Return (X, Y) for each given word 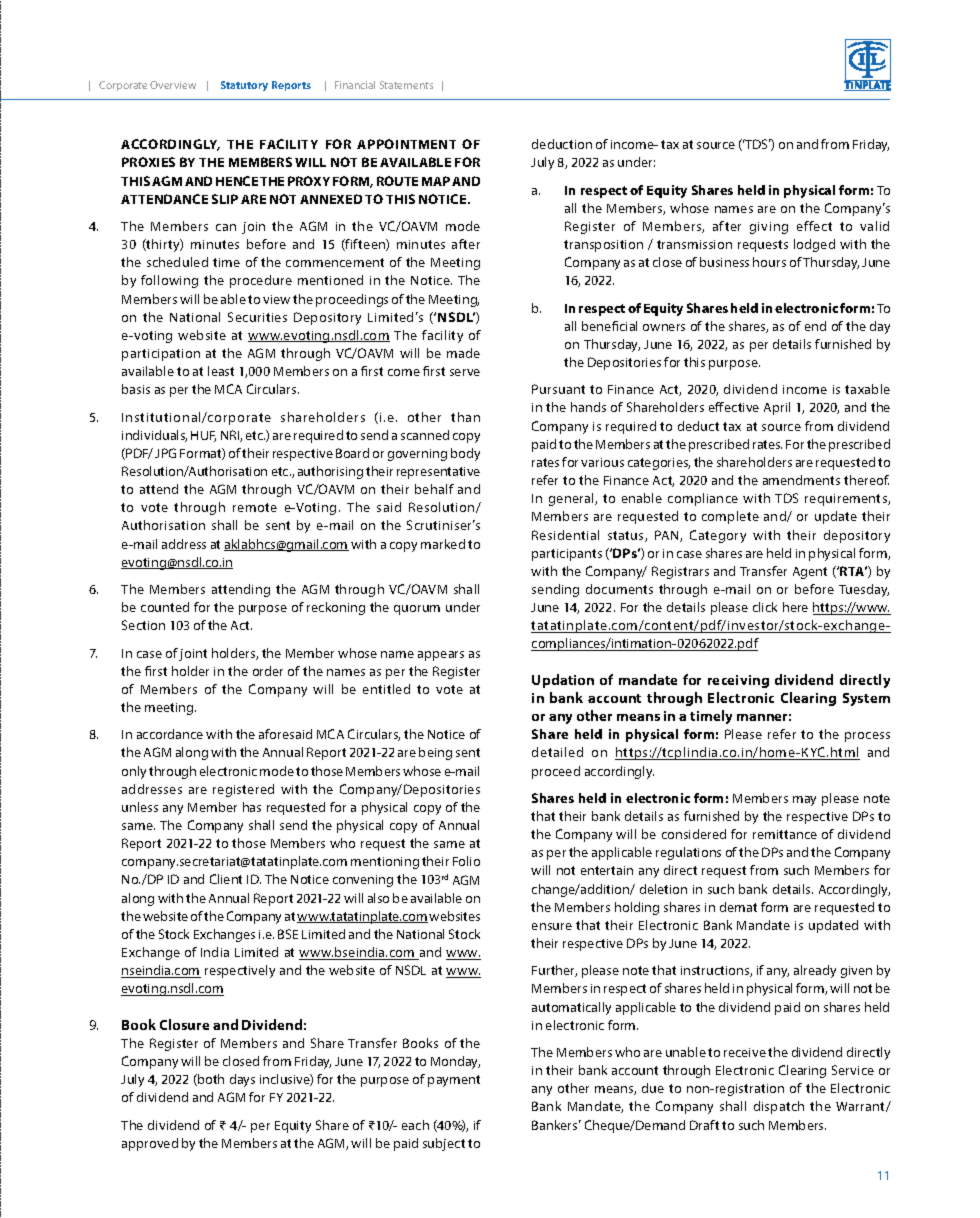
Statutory (244, 86)
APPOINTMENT (406, 144)
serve (465, 372)
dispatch (779, 1107)
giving (769, 228)
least (221, 371)
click (765, 607)
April (777, 408)
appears (441, 656)
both (210, 1080)
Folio (466, 861)
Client (226, 879)
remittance (785, 834)
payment (454, 1081)
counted (165, 607)
